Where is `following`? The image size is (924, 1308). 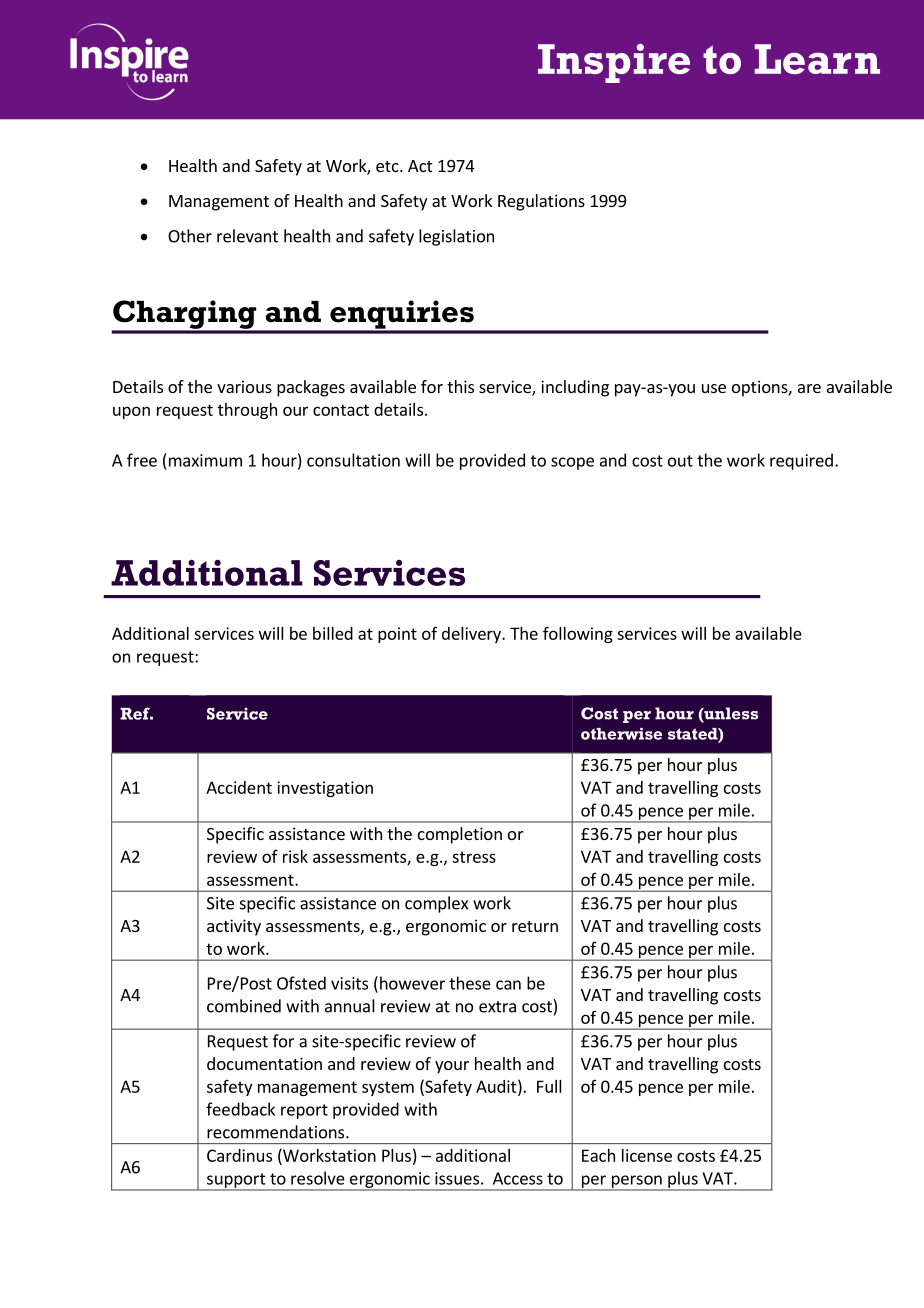 following is located at coordinates (578, 634).
